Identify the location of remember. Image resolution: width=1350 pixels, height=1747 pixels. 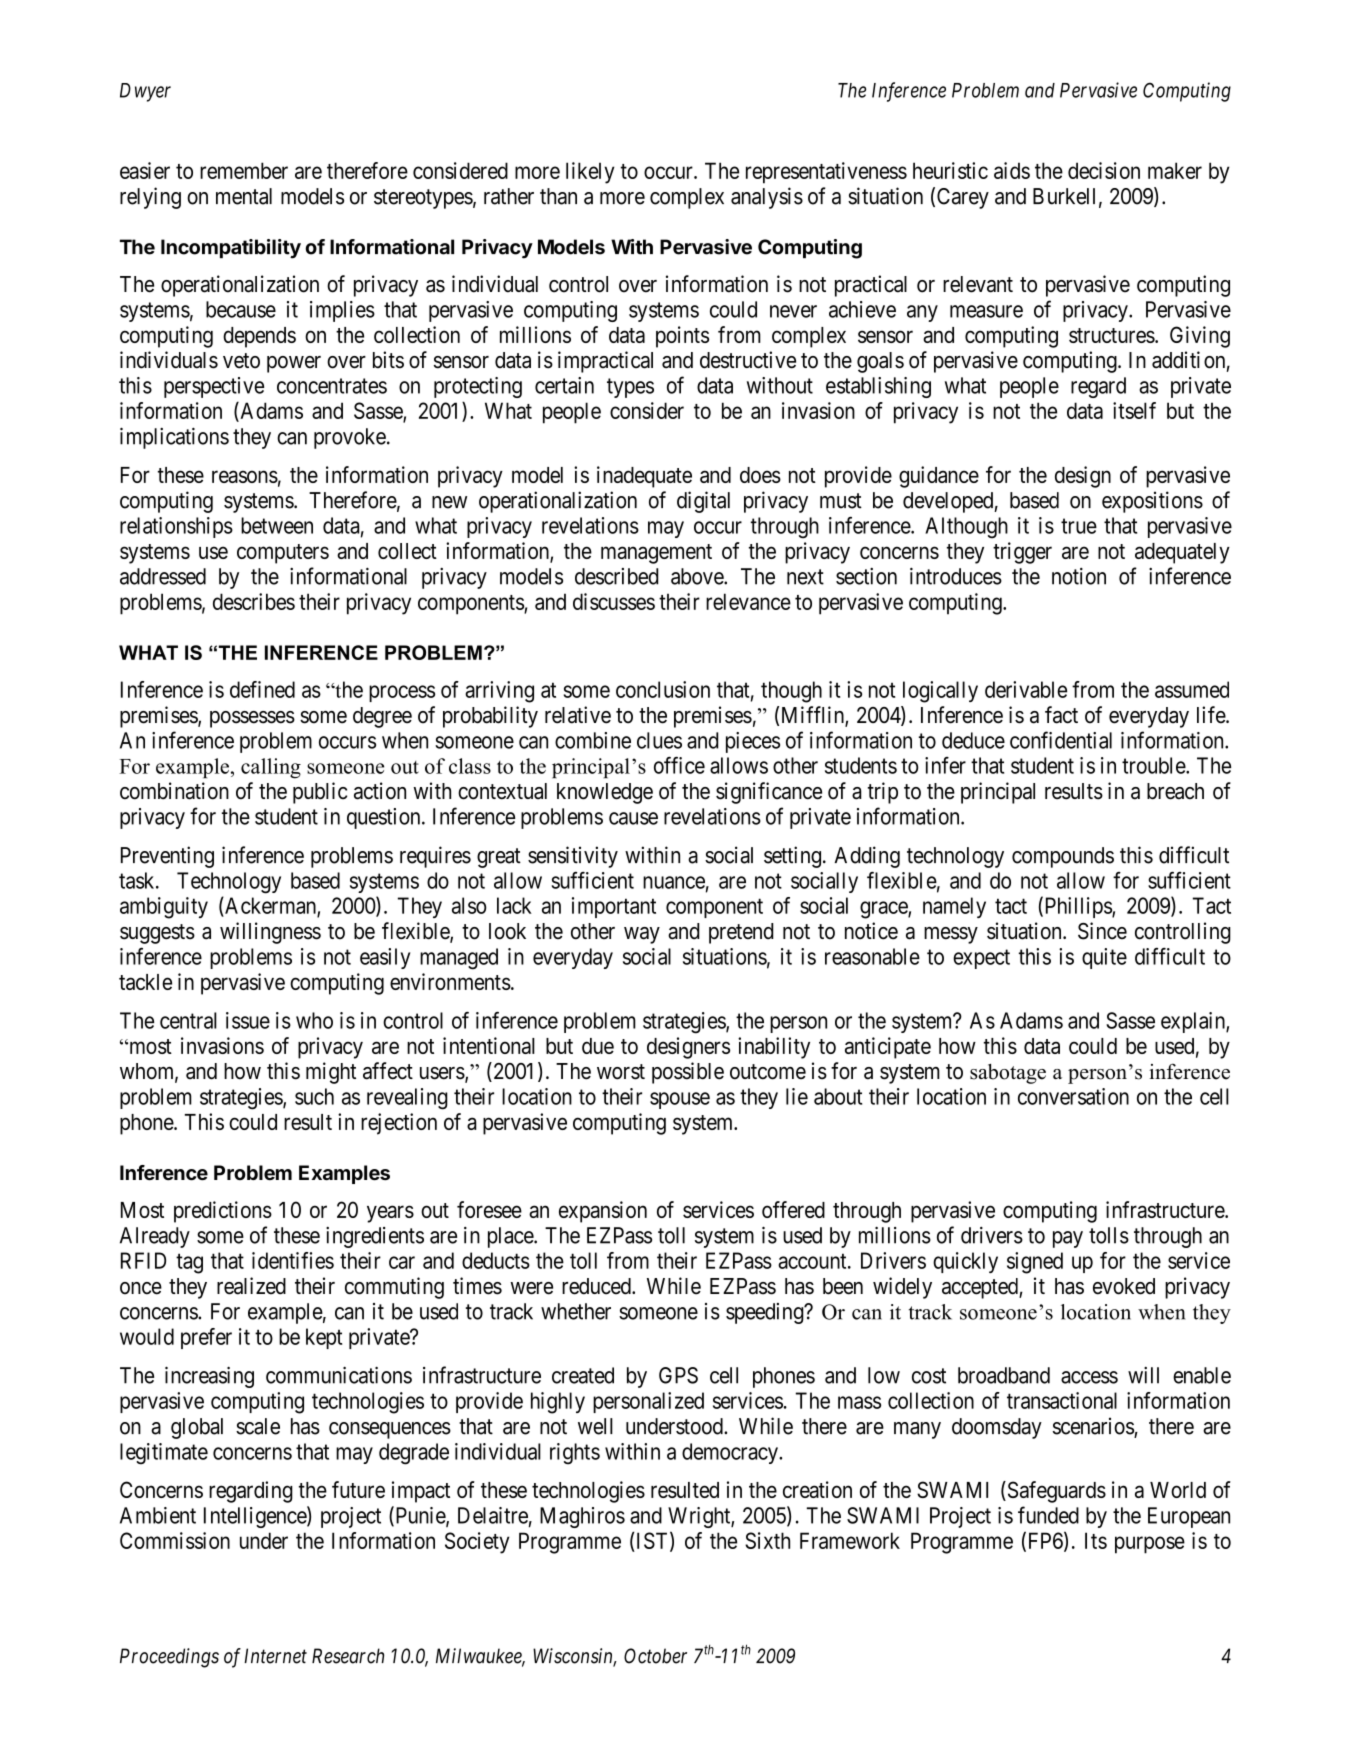
(244, 170).
